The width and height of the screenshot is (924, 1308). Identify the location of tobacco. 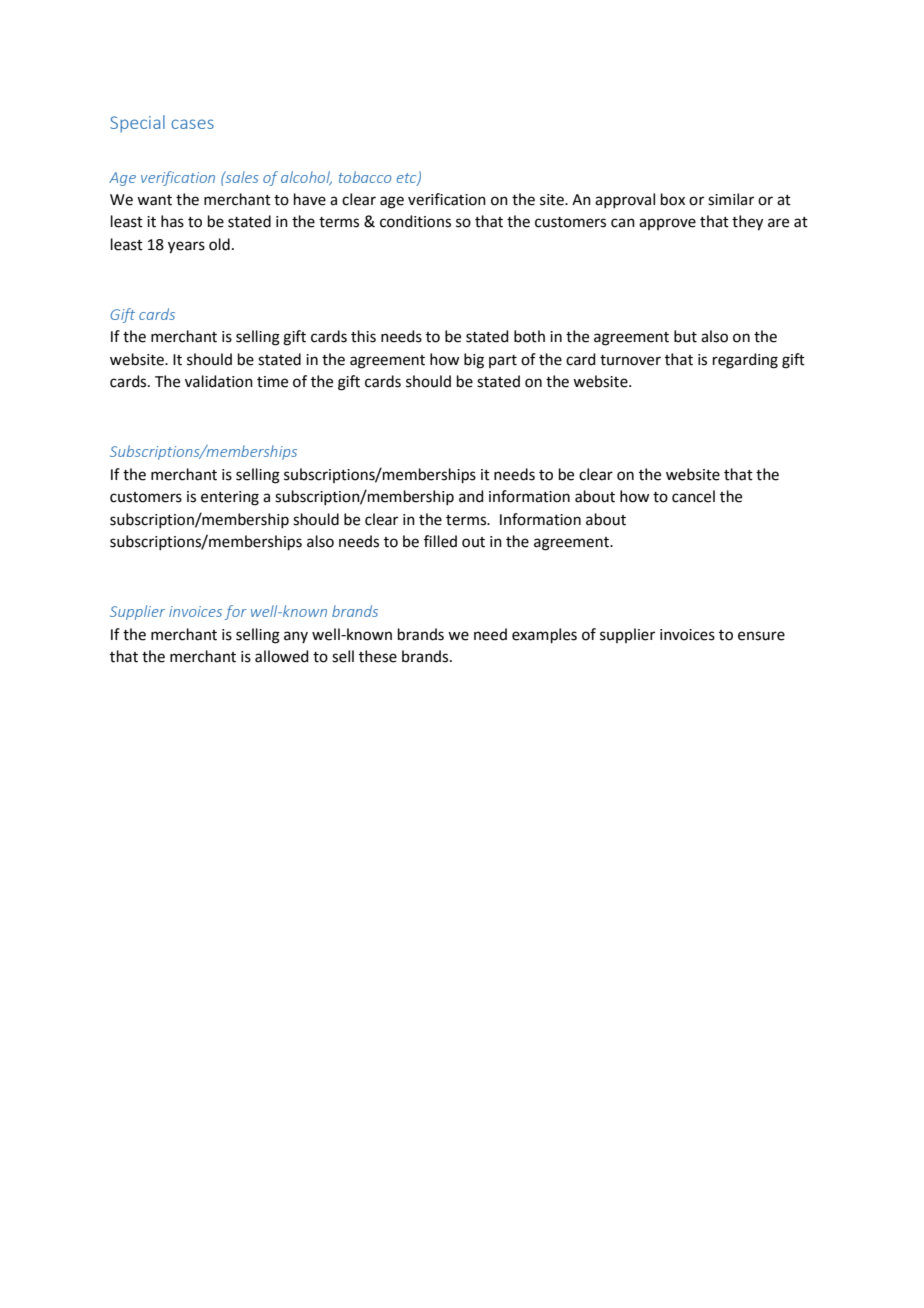
(365, 177).
